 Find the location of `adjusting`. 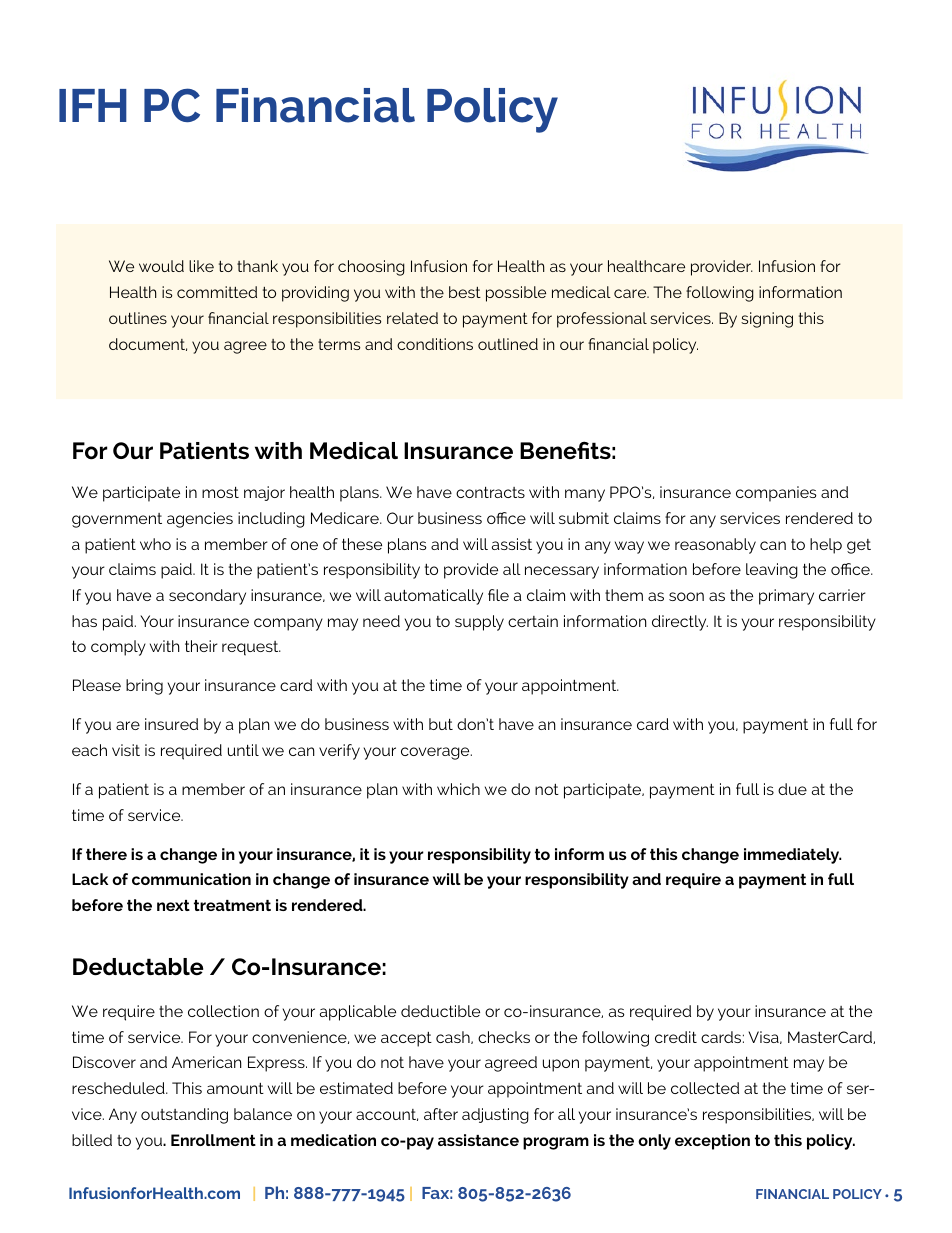

adjusting is located at coordinates (495, 1116).
